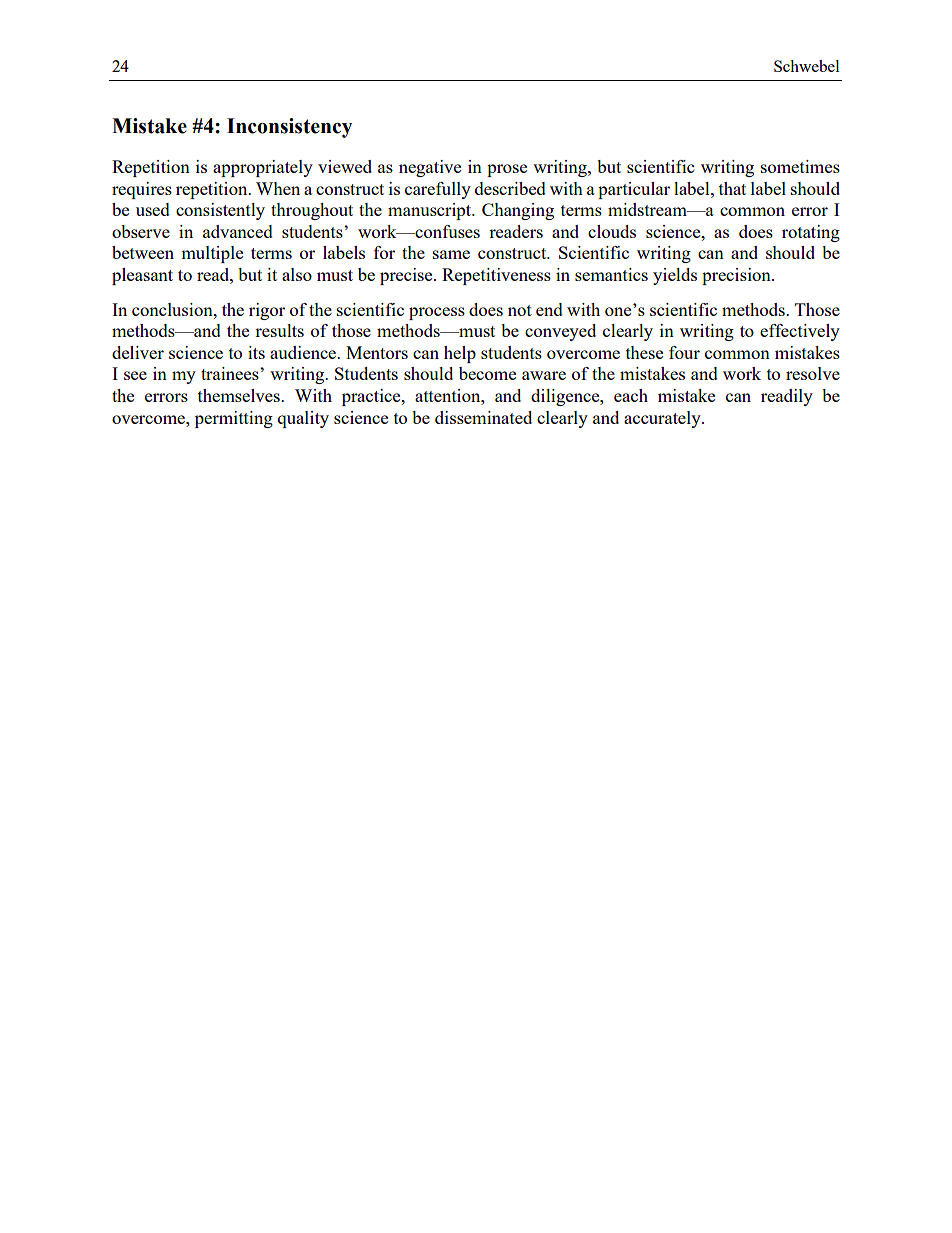 The image size is (952, 1233). What do you see at coordinates (430, 168) in the document?
I see `negative` at bounding box center [430, 168].
